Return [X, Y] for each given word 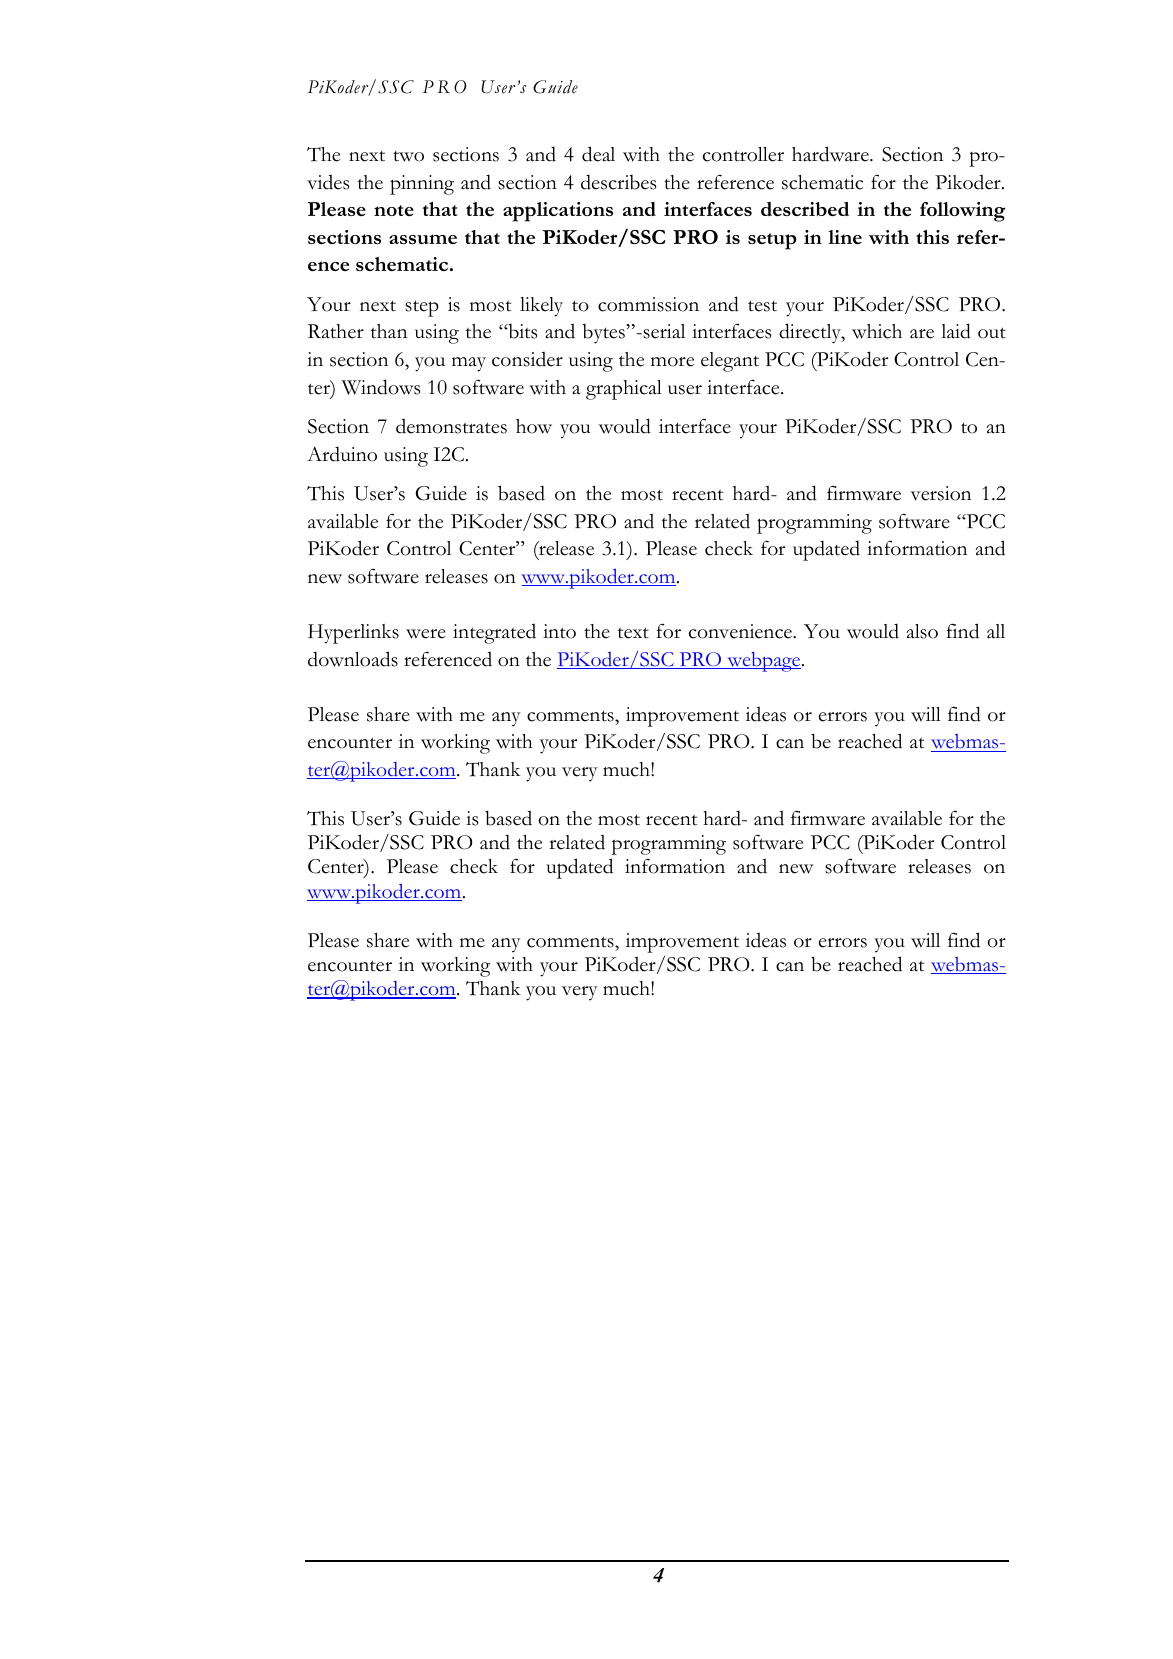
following [963, 212]
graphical [624, 390]
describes [619, 182]
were [426, 634]
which [877, 331]
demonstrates [451, 426]
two [408, 156]
